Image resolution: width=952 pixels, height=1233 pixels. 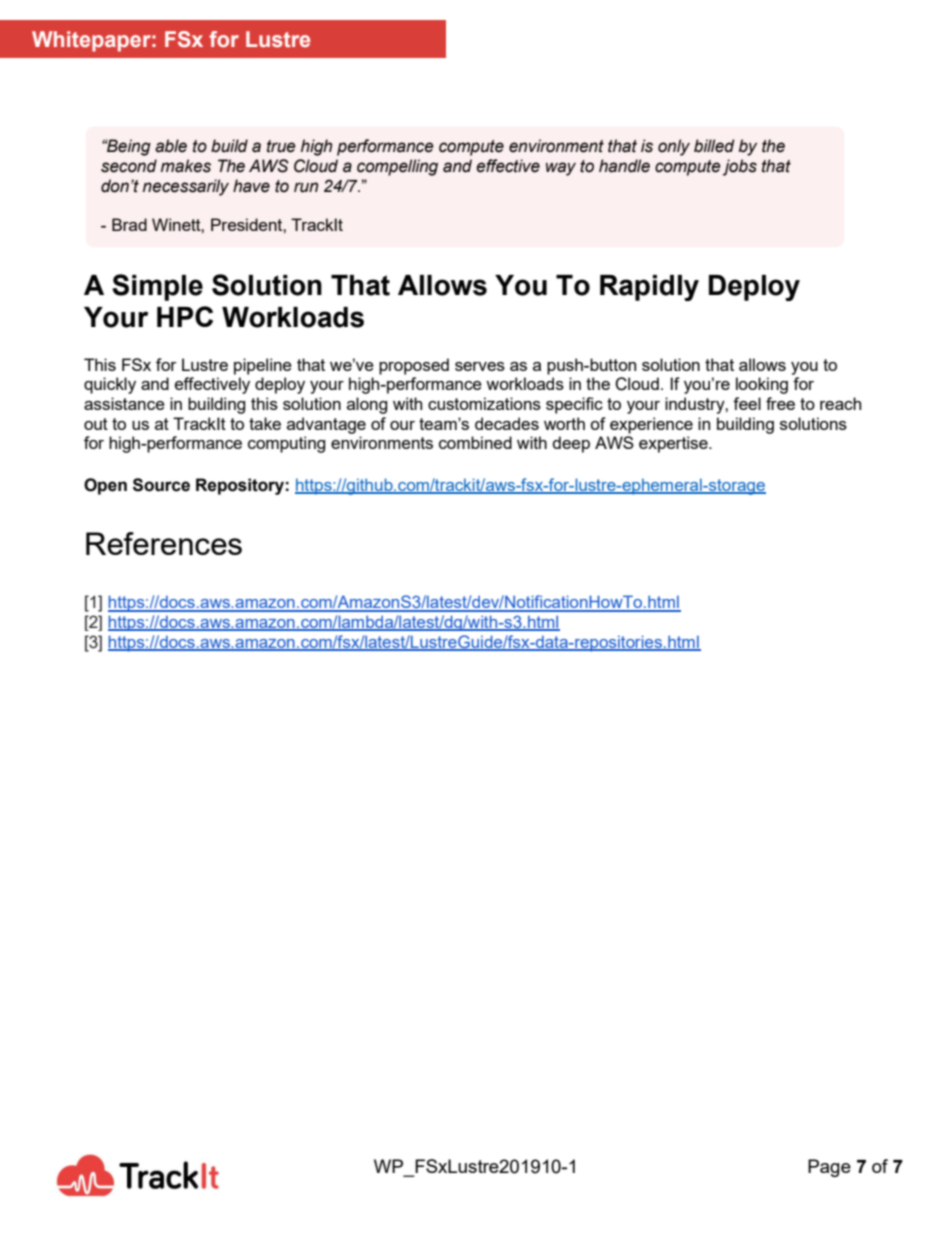 What do you see at coordinates (740, 167) in the image?
I see `jobs` at bounding box center [740, 167].
